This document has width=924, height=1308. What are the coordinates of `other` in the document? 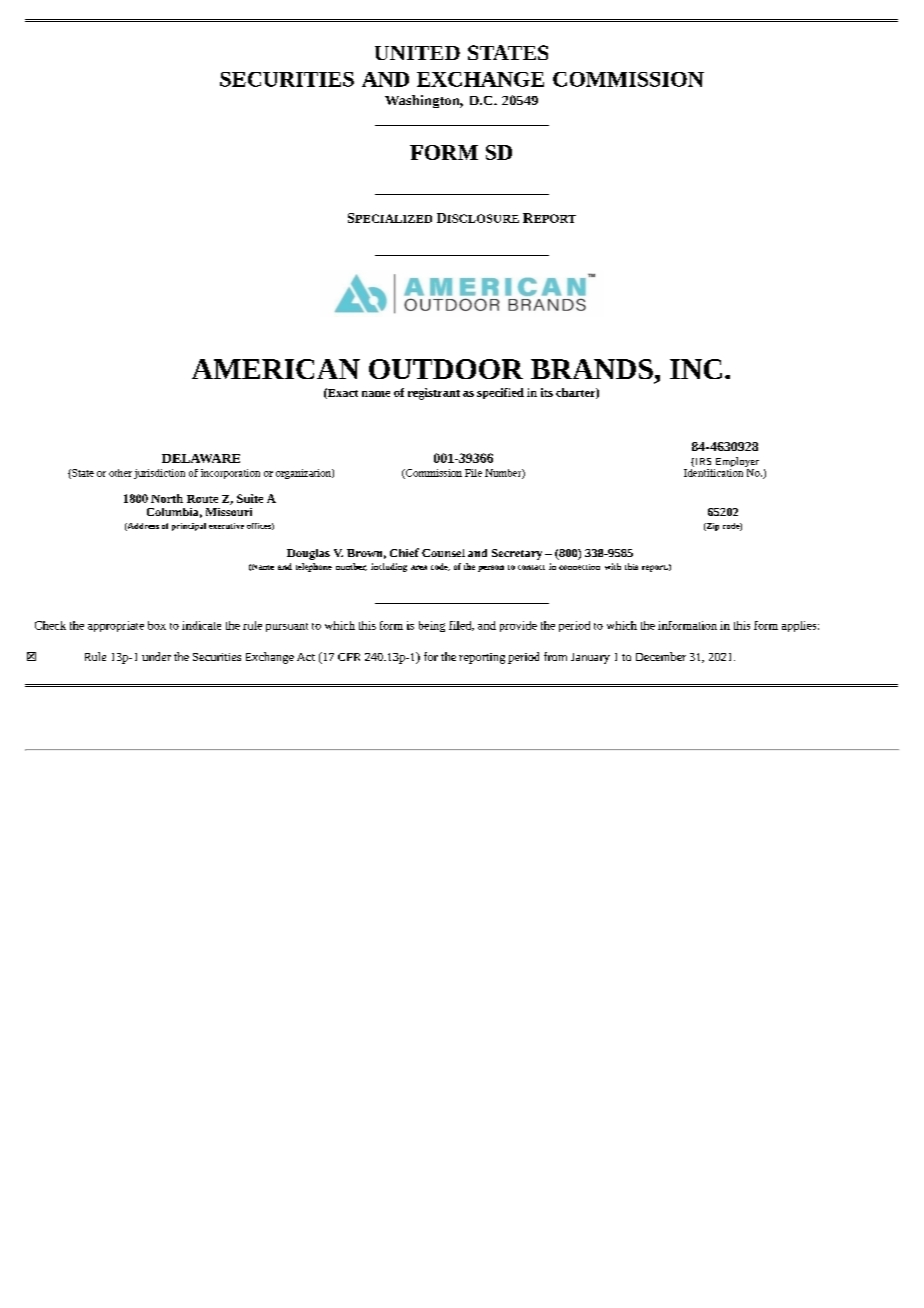 It's located at (120, 473).
